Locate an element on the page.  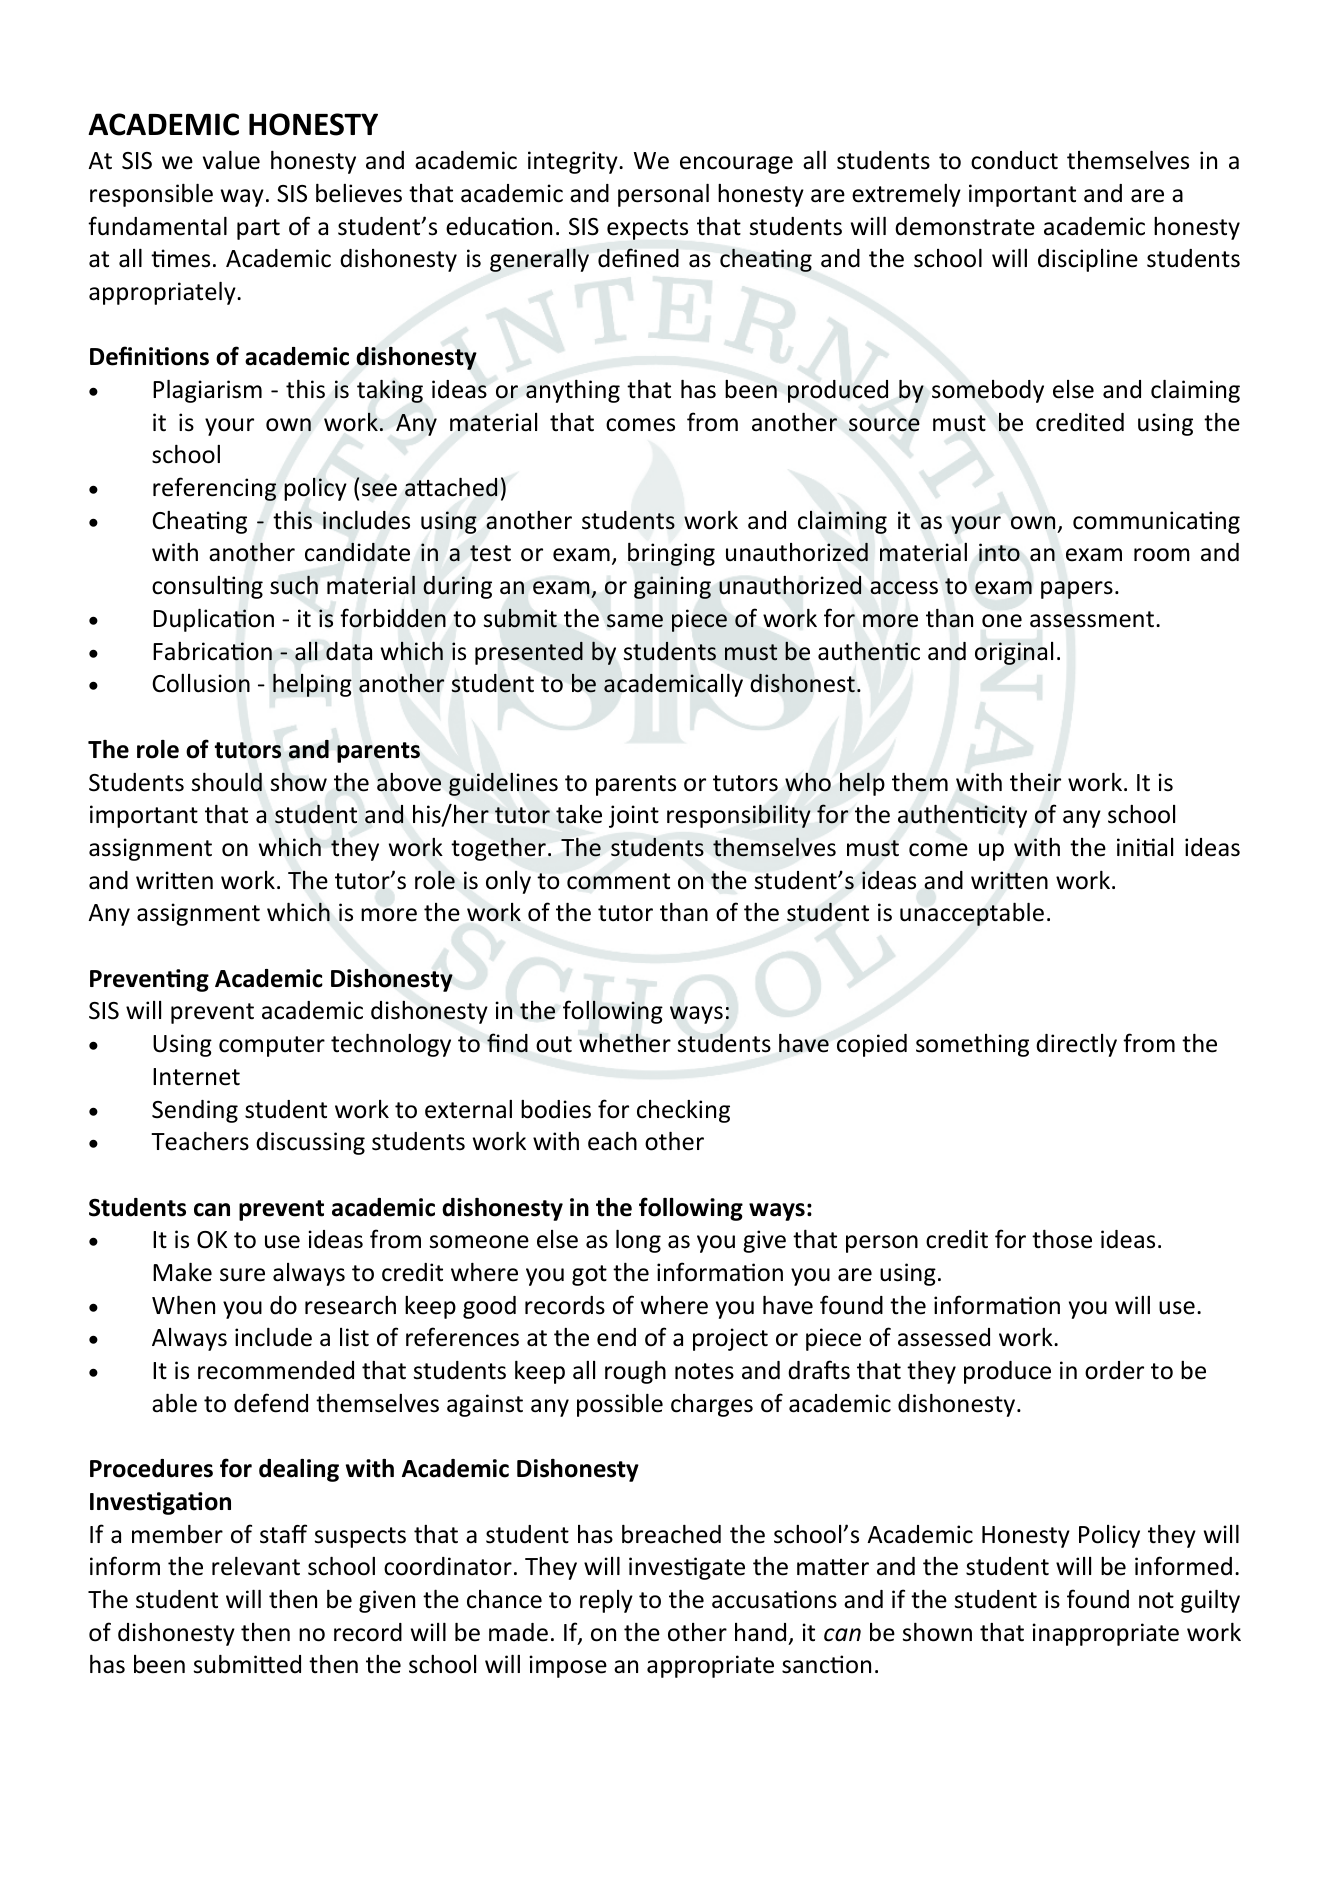
those is located at coordinates (1062, 1239).
